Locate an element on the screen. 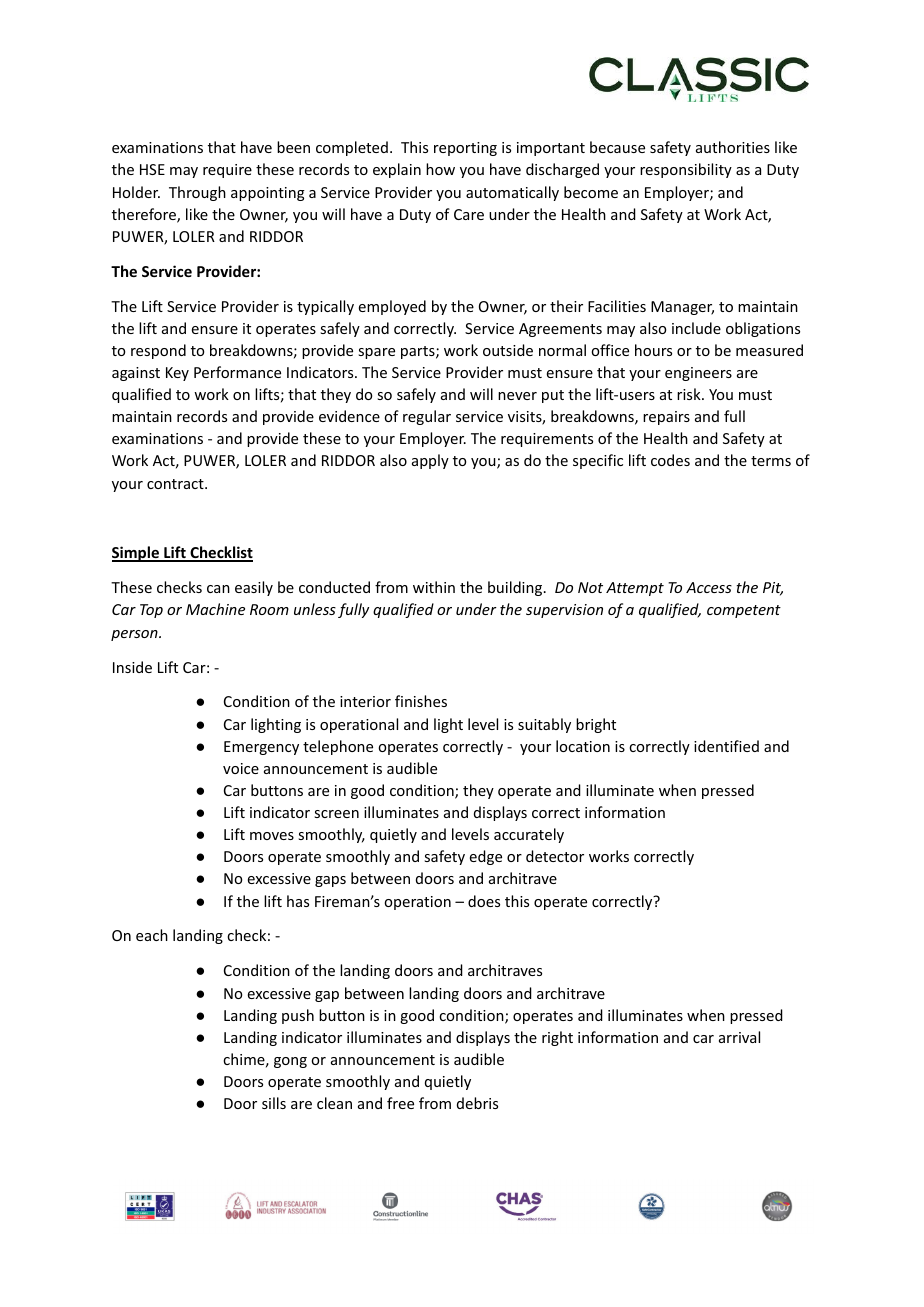  apply is located at coordinates (430, 461).
